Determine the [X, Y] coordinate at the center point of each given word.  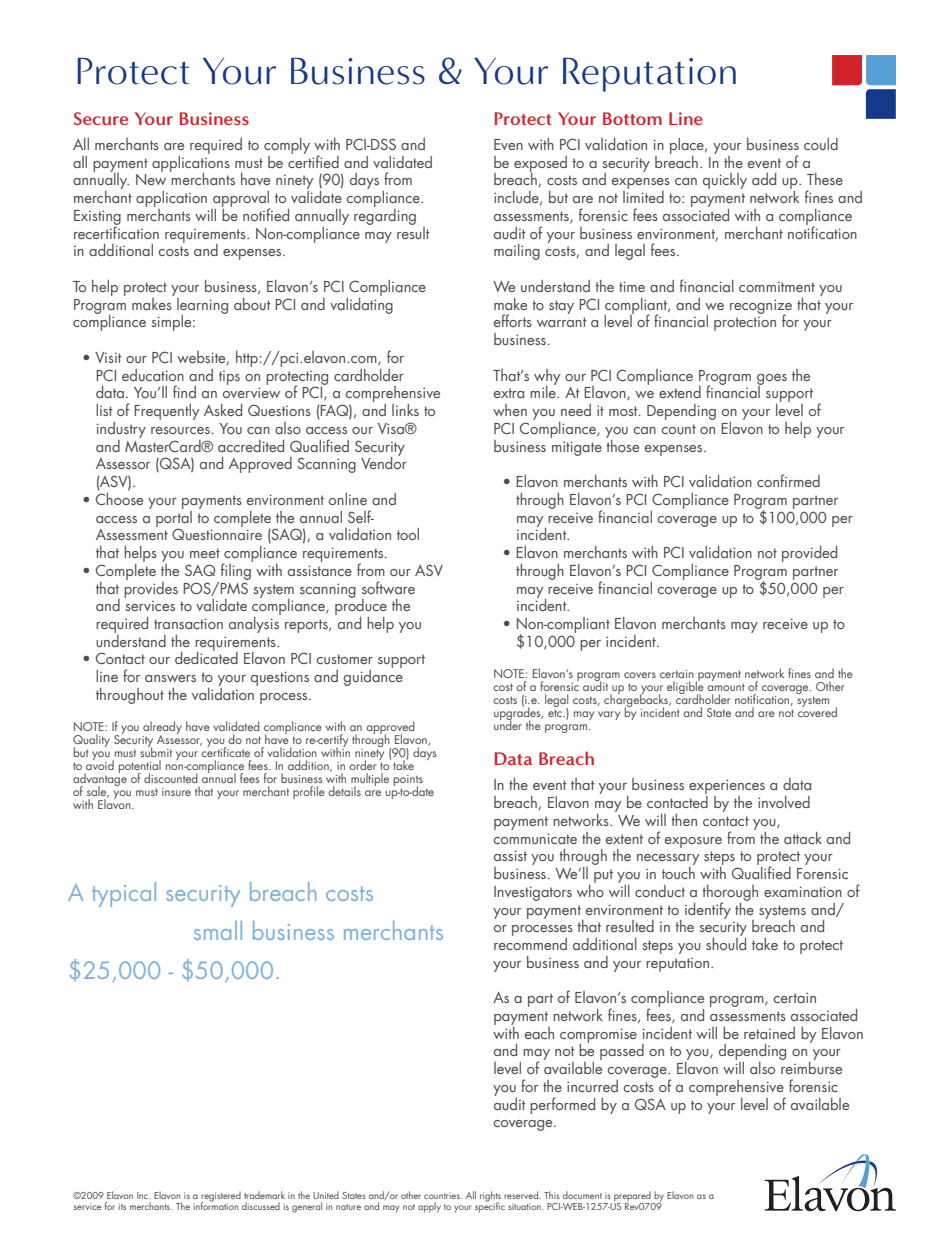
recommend [530, 942]
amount [726, 687]
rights [490, 1197]
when [510, 410]
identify [708, 910]
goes [772, 380]
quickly [725, 181]
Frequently [166, 412]
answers [170, 678]
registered [221, 1197]
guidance [373, 678]
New [151, 178]
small [218, 930]
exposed [540, 165]
